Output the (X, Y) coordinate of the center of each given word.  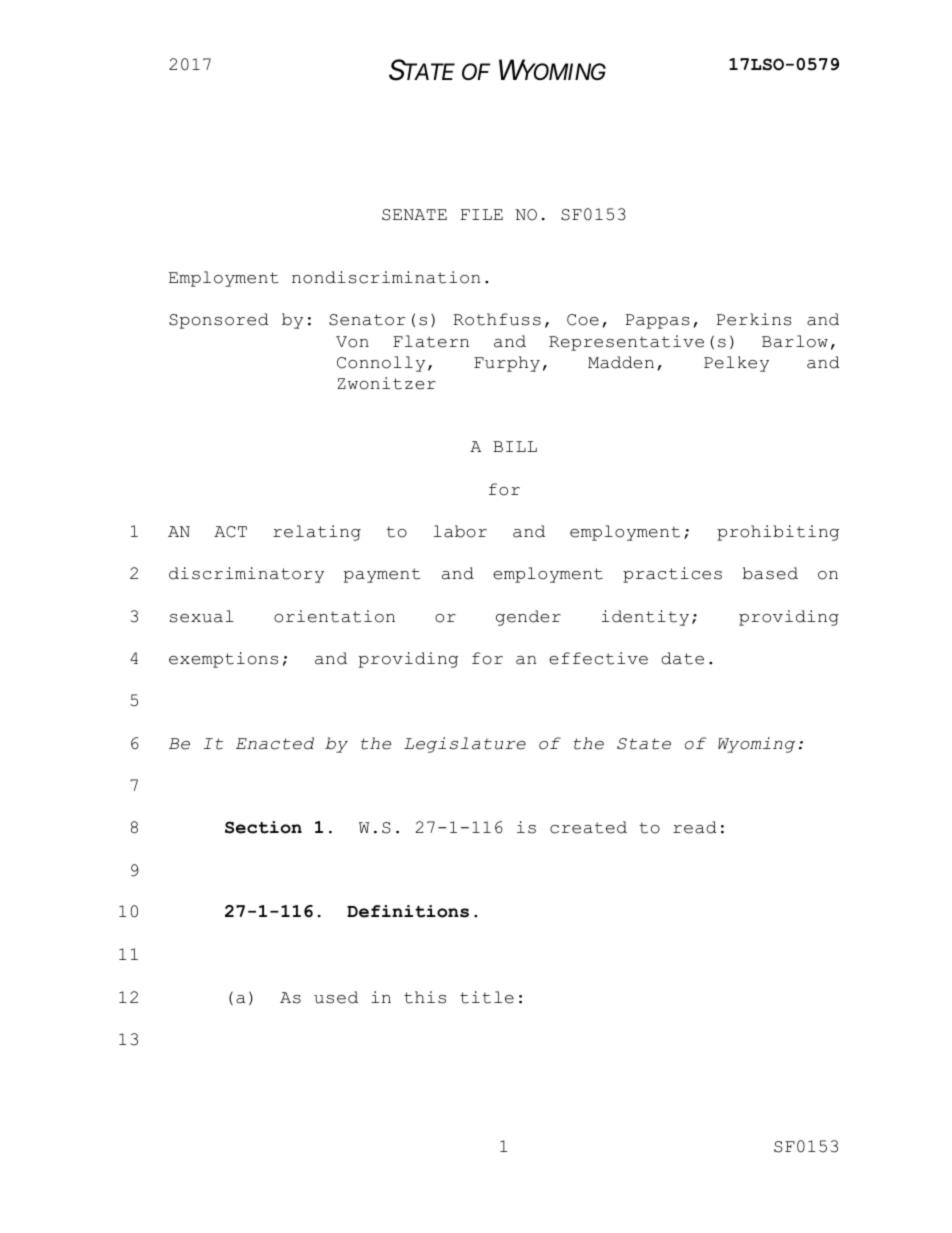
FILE (482, 214)
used (336, 997)
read (695, 827)
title (487, 997)
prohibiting (778, 533)
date (682, 658)
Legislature (465, 745)
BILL (515, 446)
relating (317, 533)
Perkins (754, 319)
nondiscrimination (386, 277)
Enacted (275, 743)
